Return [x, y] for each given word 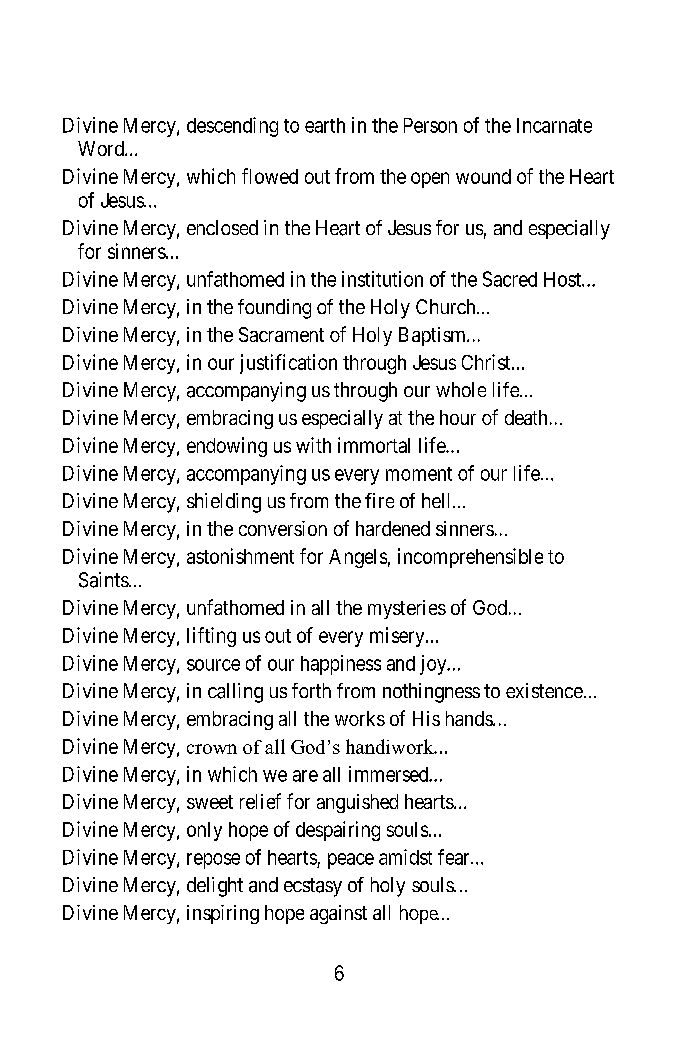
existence [544, 690]
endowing [227, 447]
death [526, 417]
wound [483, 176]
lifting [211, 637]
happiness [341, 665]
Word [102, 148]
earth [325, 125]
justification [288, 364]
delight [215, 887]
